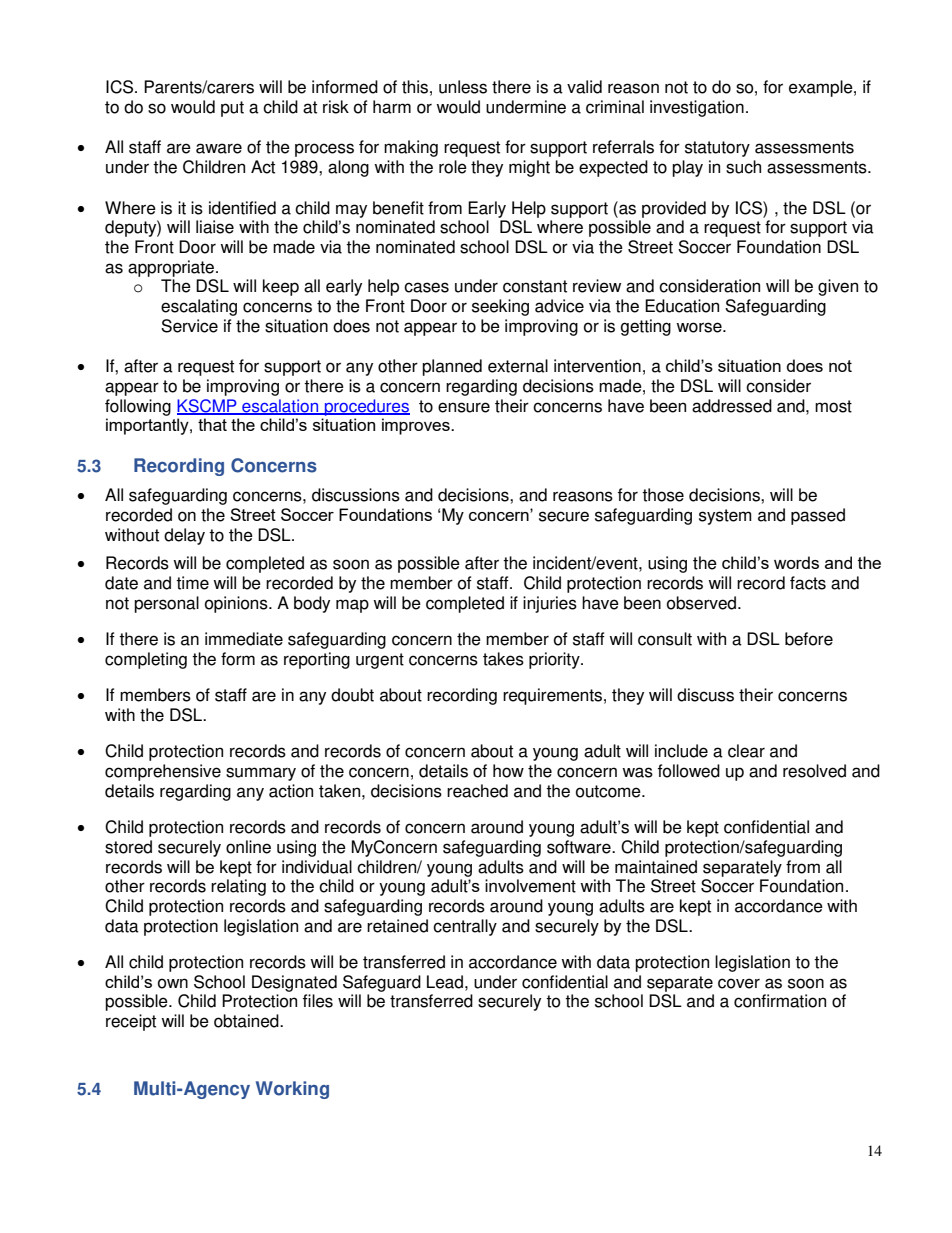 Image resolution: width=952 pixels, height=1233 pixels. I want to click on confirmation, so click(780, 1001).
